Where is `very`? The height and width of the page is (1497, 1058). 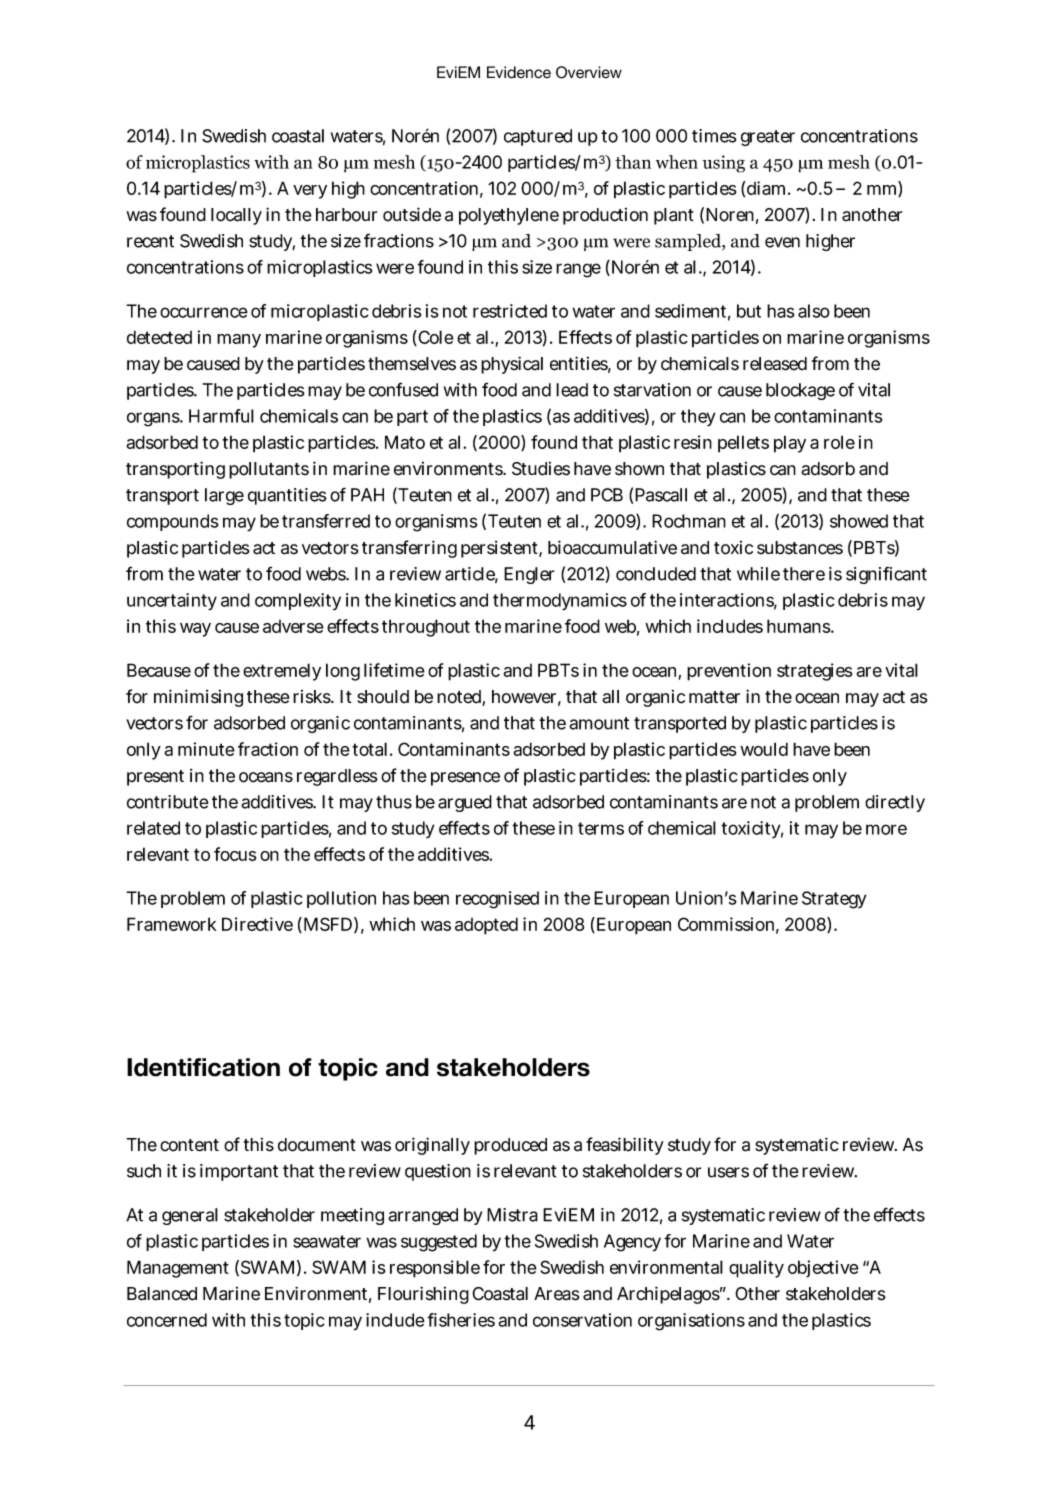 very is located at coordinates (310, 192).
